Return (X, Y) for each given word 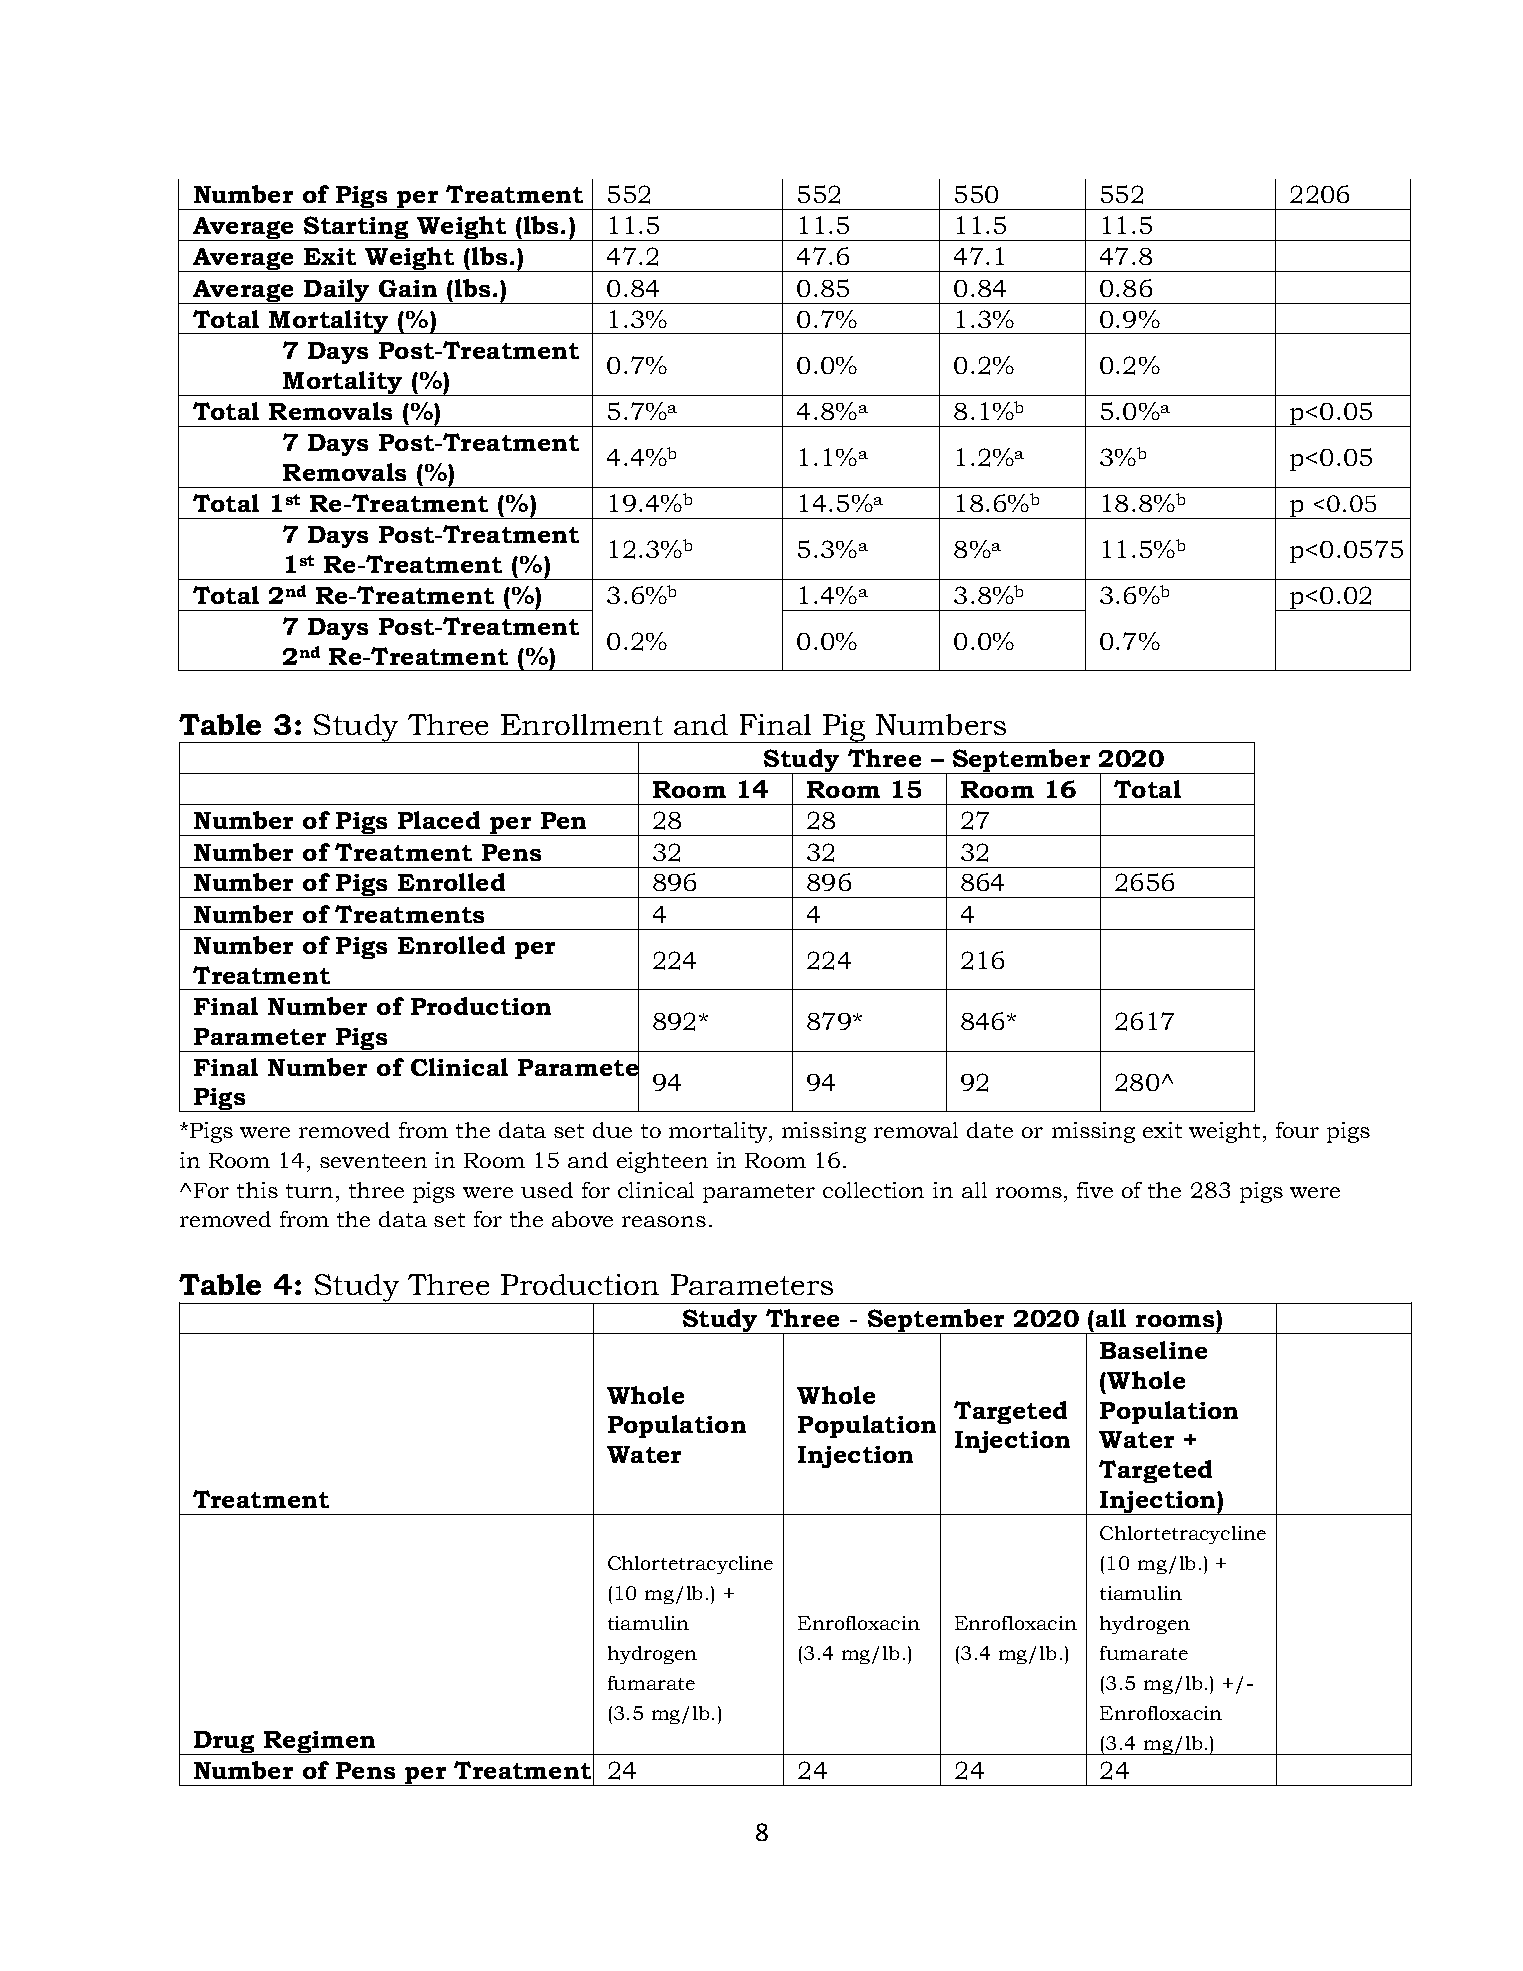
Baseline (1153, 1350)
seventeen (373, 1161)
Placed (439, 820)
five (1095, 1190)
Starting (356, 228)
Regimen (319, 1743)
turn (309, 1191)
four (1297, 1130)
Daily (337, 291)
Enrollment (582, 724)
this (257, 1190)
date (990, 1130)
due (612, 1130)
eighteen (662, 1162)
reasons (664, 1221)
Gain (408, 288)
